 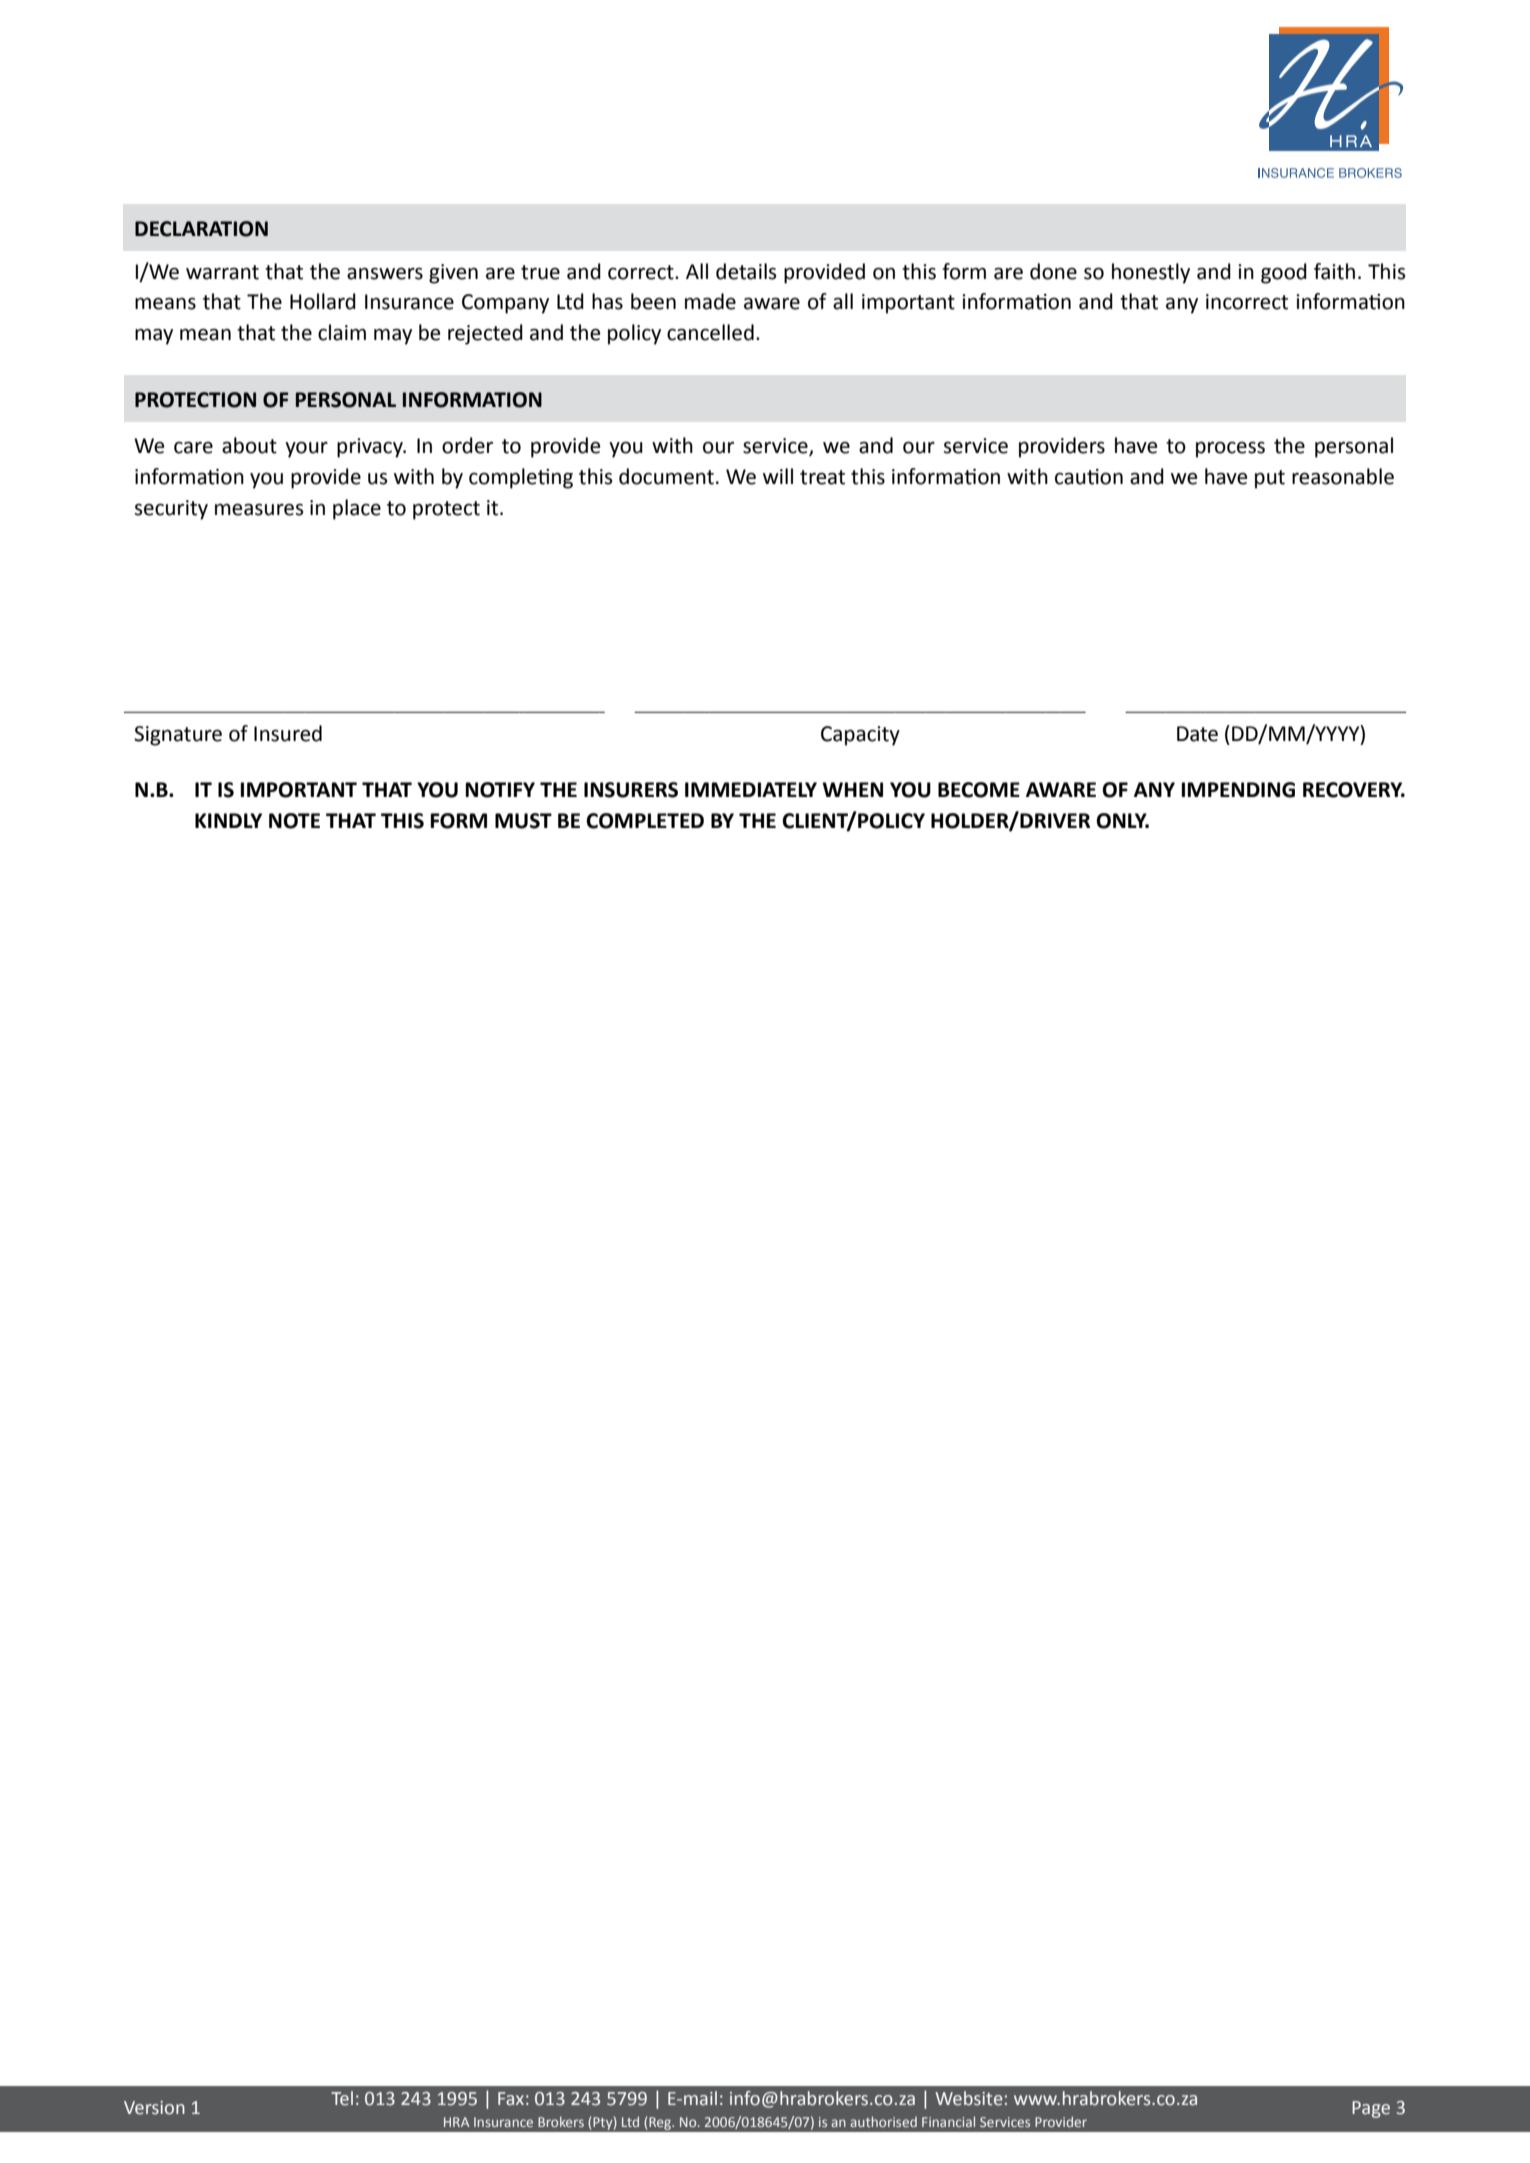 What do you see at coordinates (746, 271) in the document?
I see `details` at bounding box center [746, 271].
